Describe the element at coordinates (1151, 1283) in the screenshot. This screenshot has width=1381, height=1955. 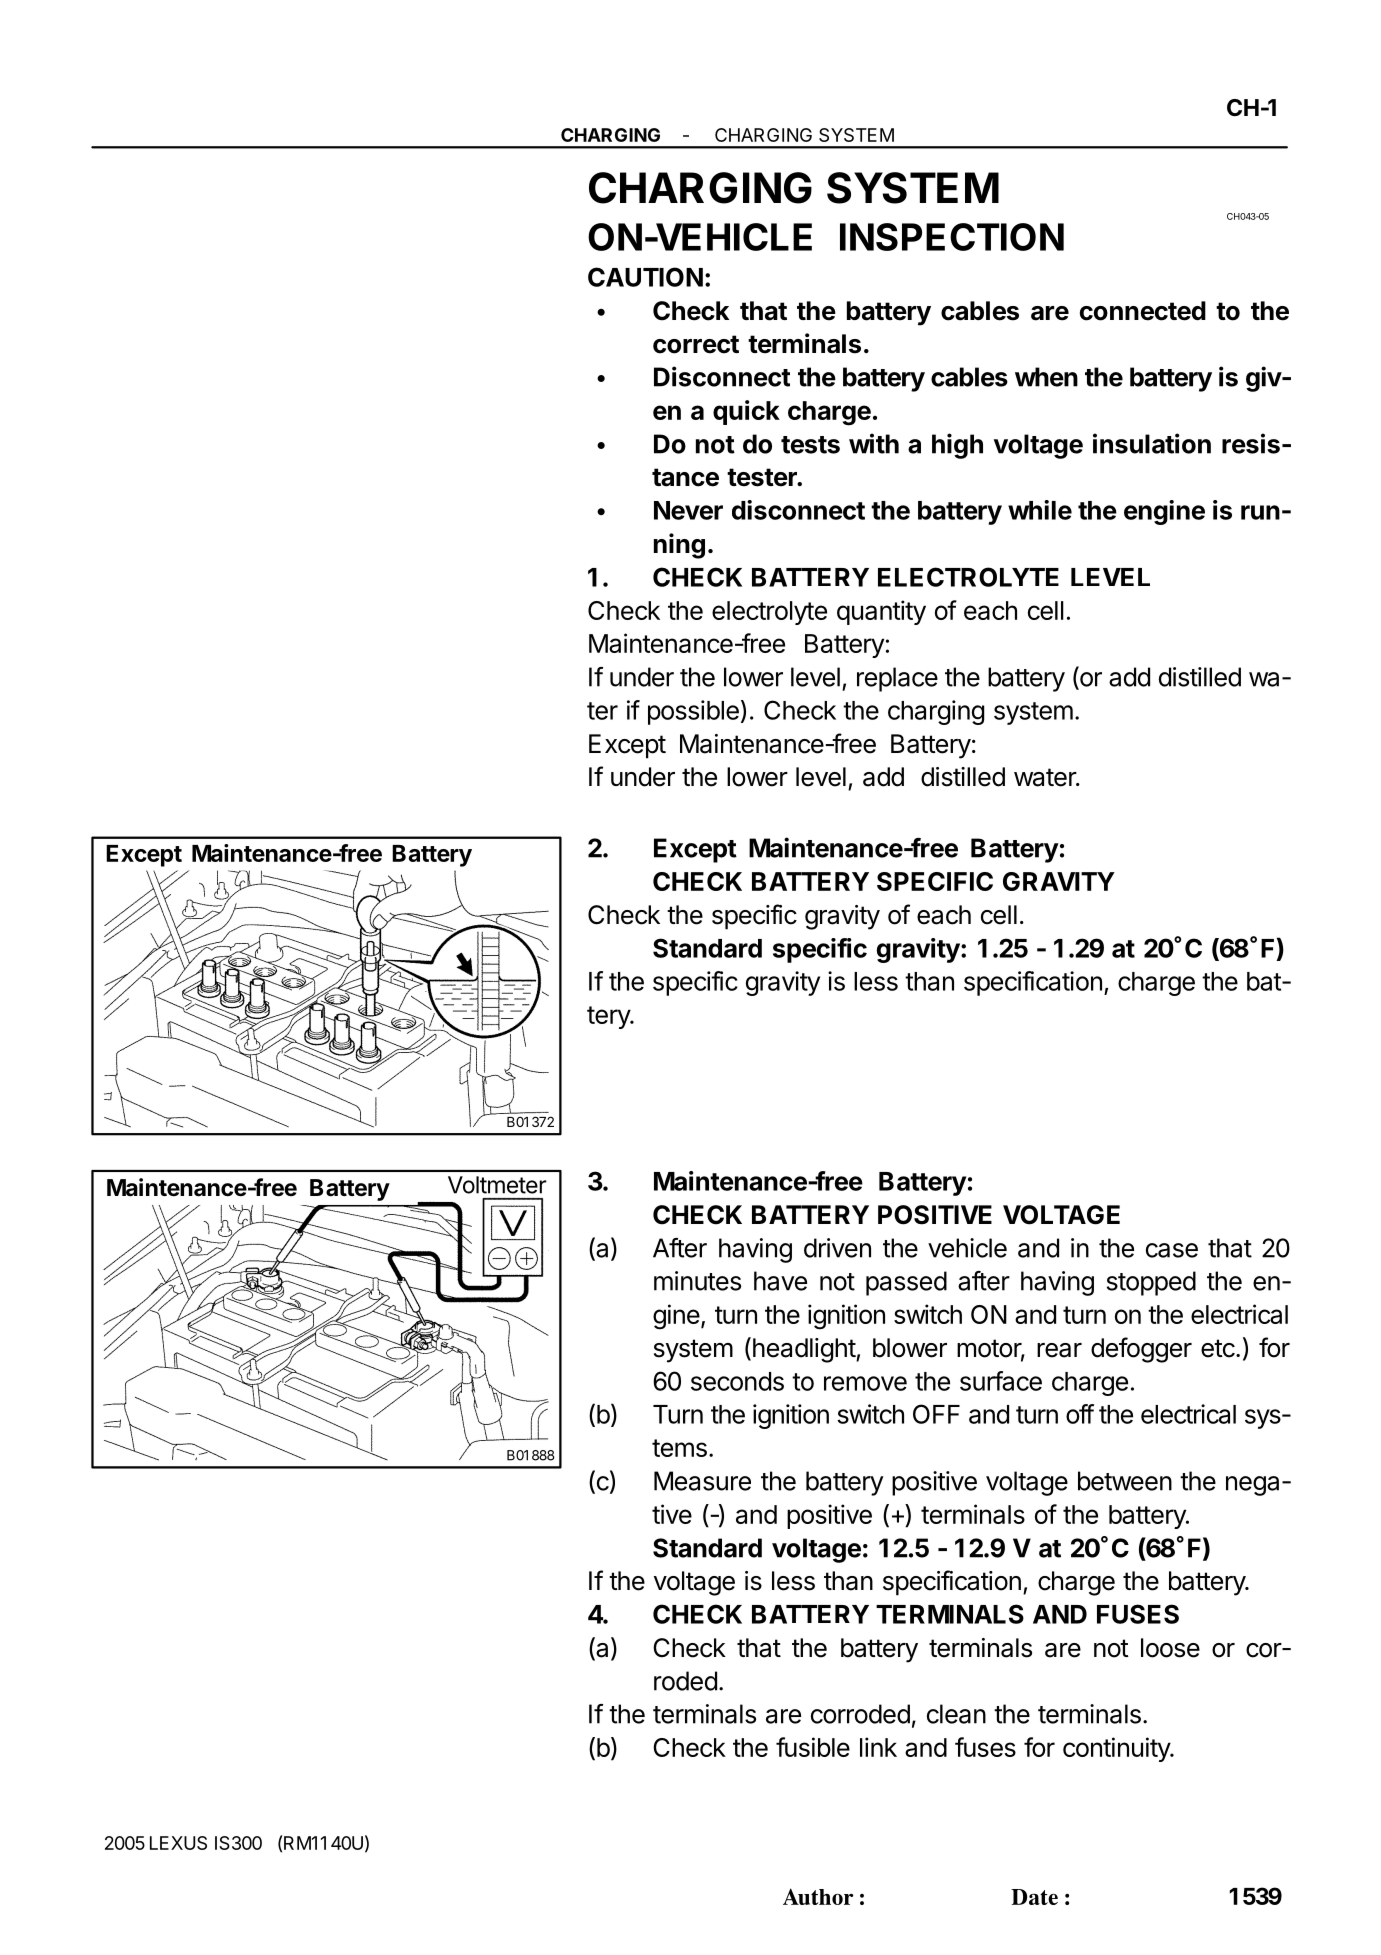
I see `stopped` at that location.
